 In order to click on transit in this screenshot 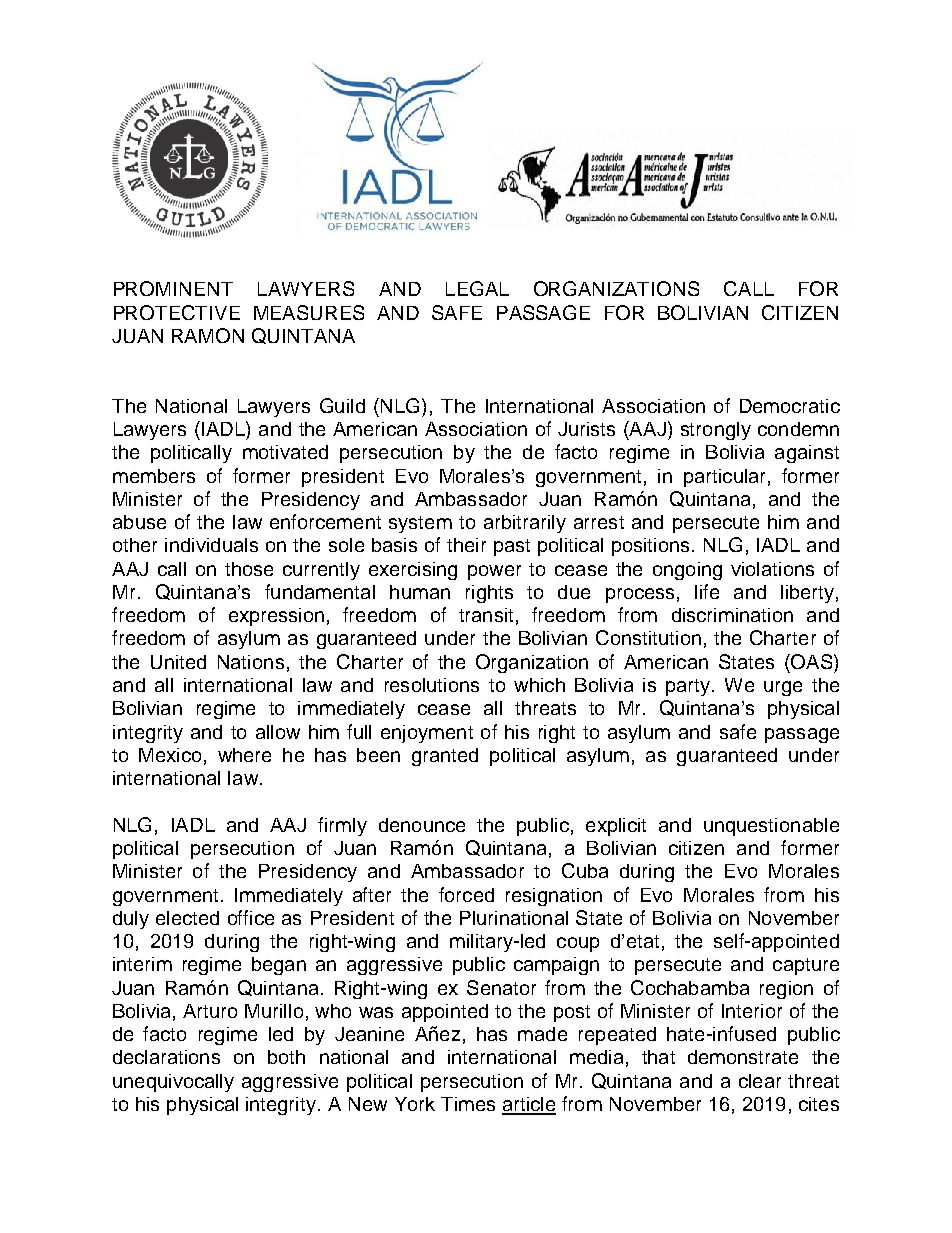, I will do `click(486, 615)`.
